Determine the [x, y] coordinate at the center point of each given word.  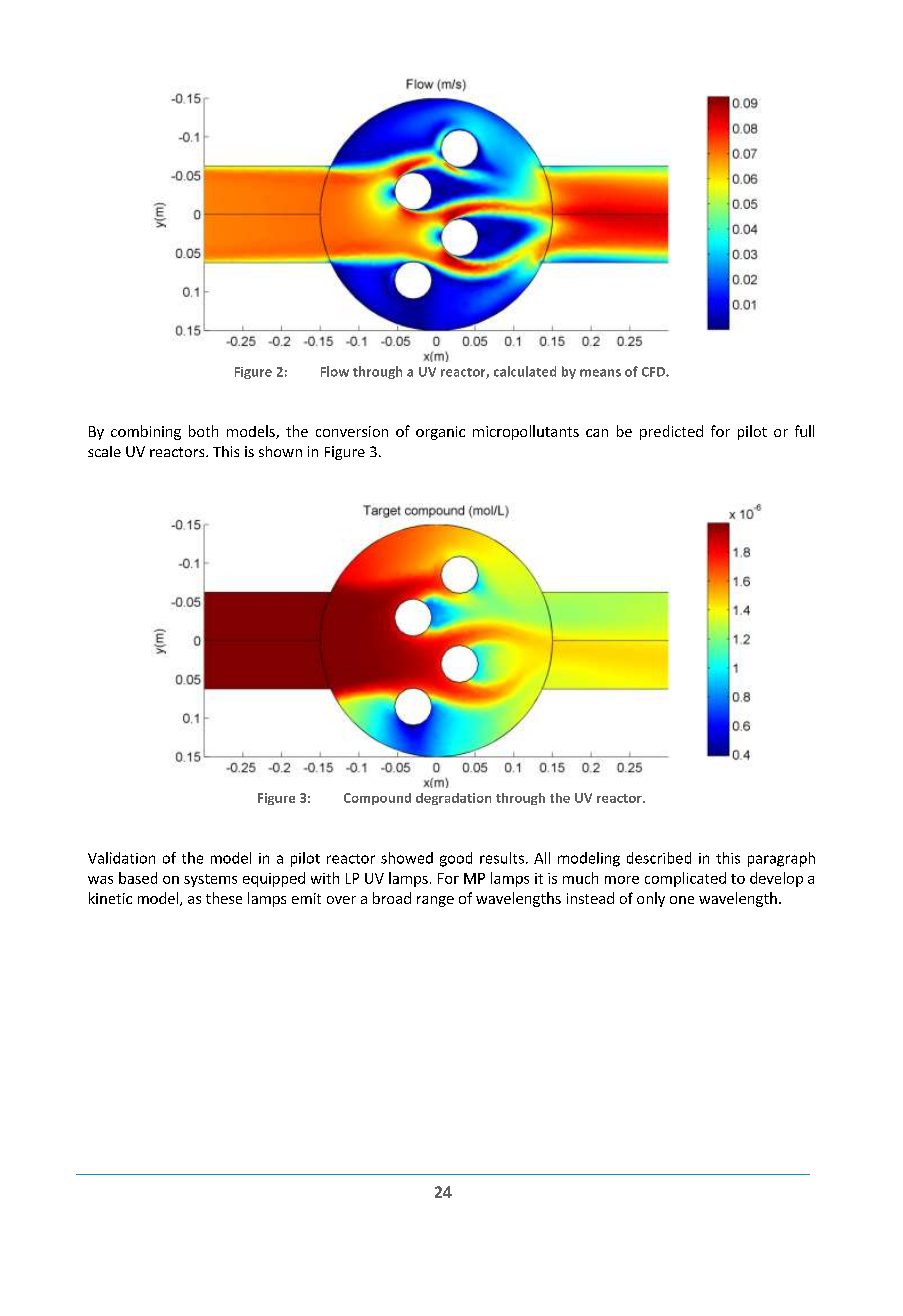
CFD [654, 372]
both [203, 431]
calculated [525, 371]
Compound [377, 799]
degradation [453, 799]
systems [210, 880]
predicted [671, 432]
